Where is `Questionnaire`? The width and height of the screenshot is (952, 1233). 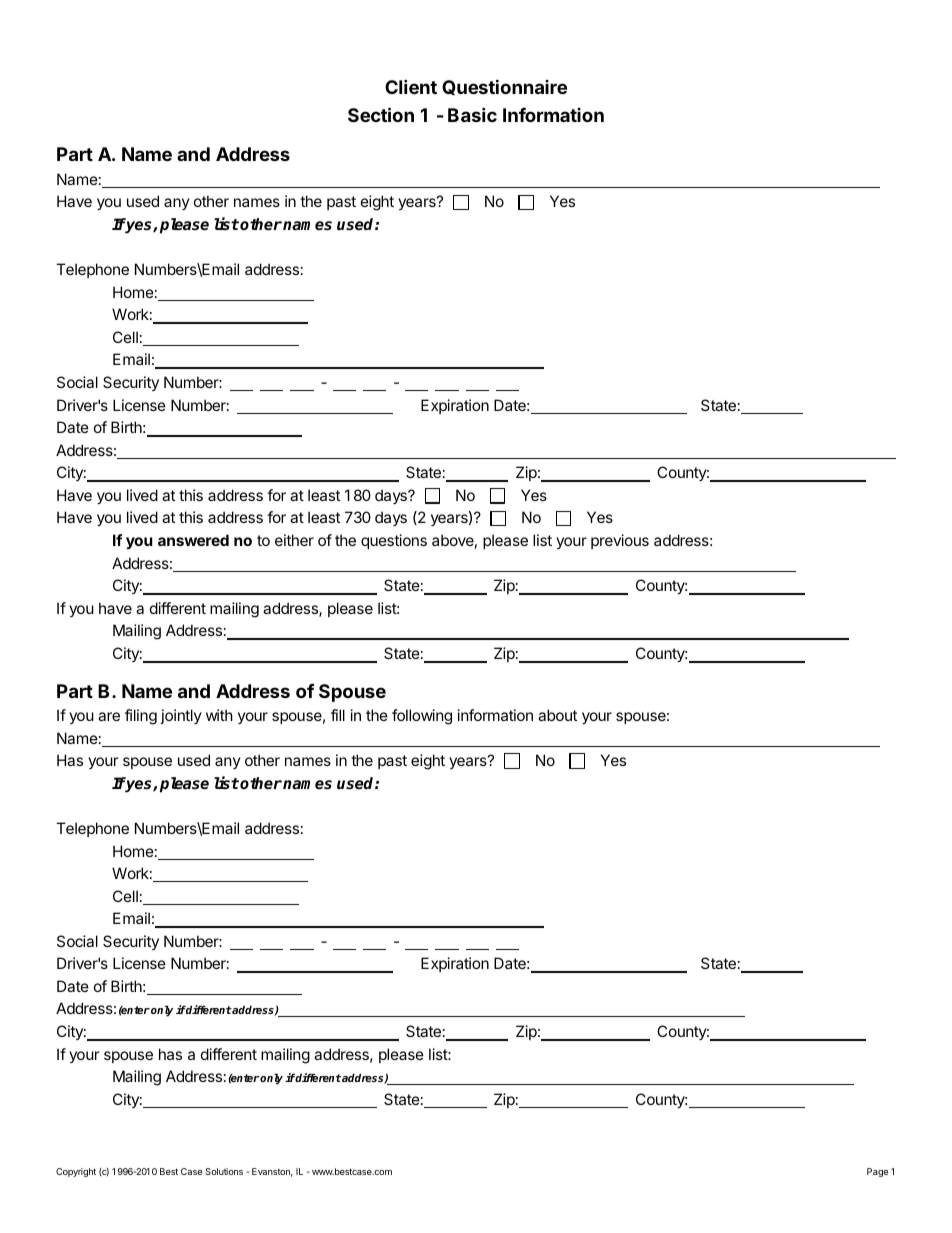 Questionnaire is located at coordinates (504, 87).
